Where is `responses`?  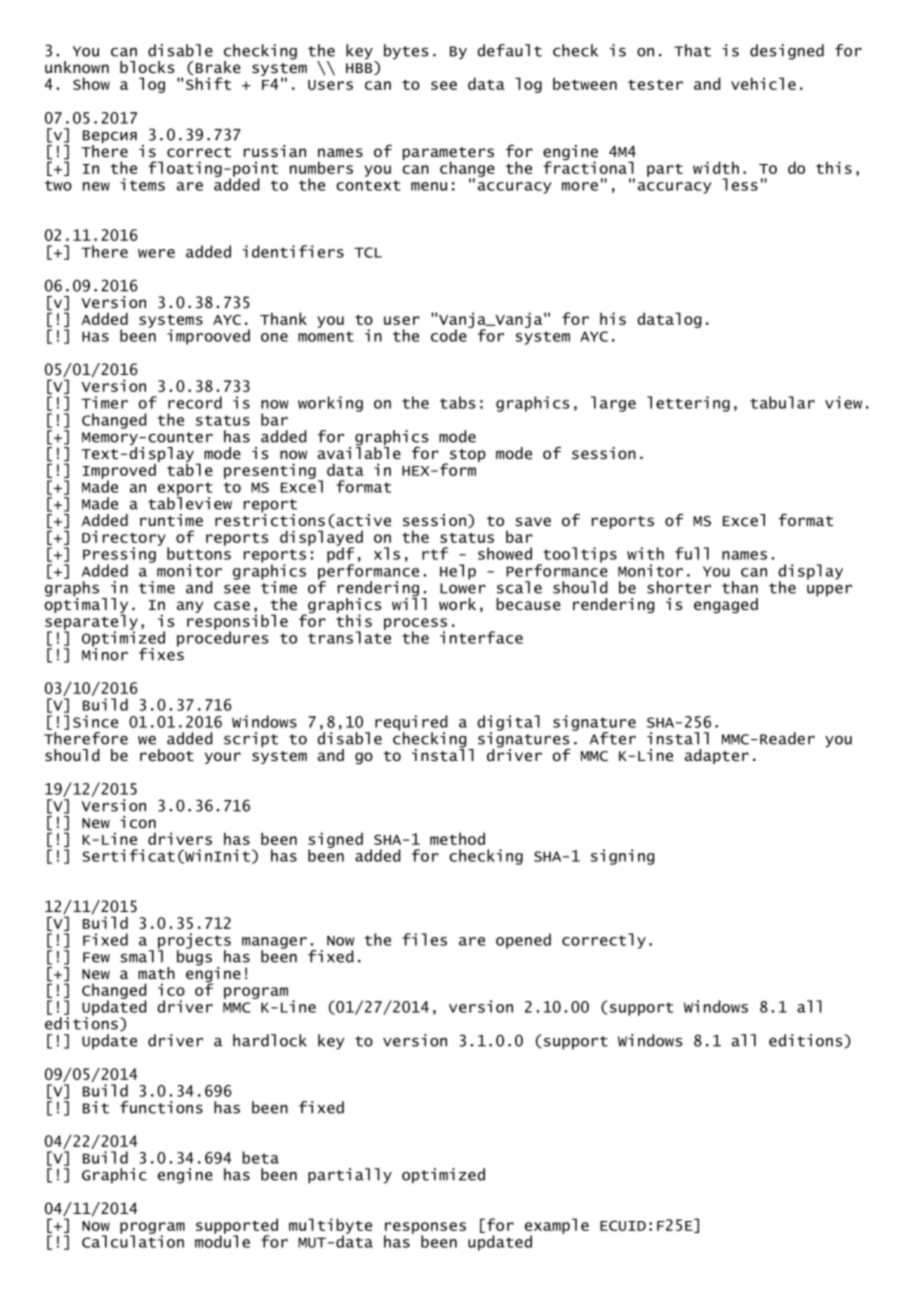 responses is located at coordinates (425, 1229).
